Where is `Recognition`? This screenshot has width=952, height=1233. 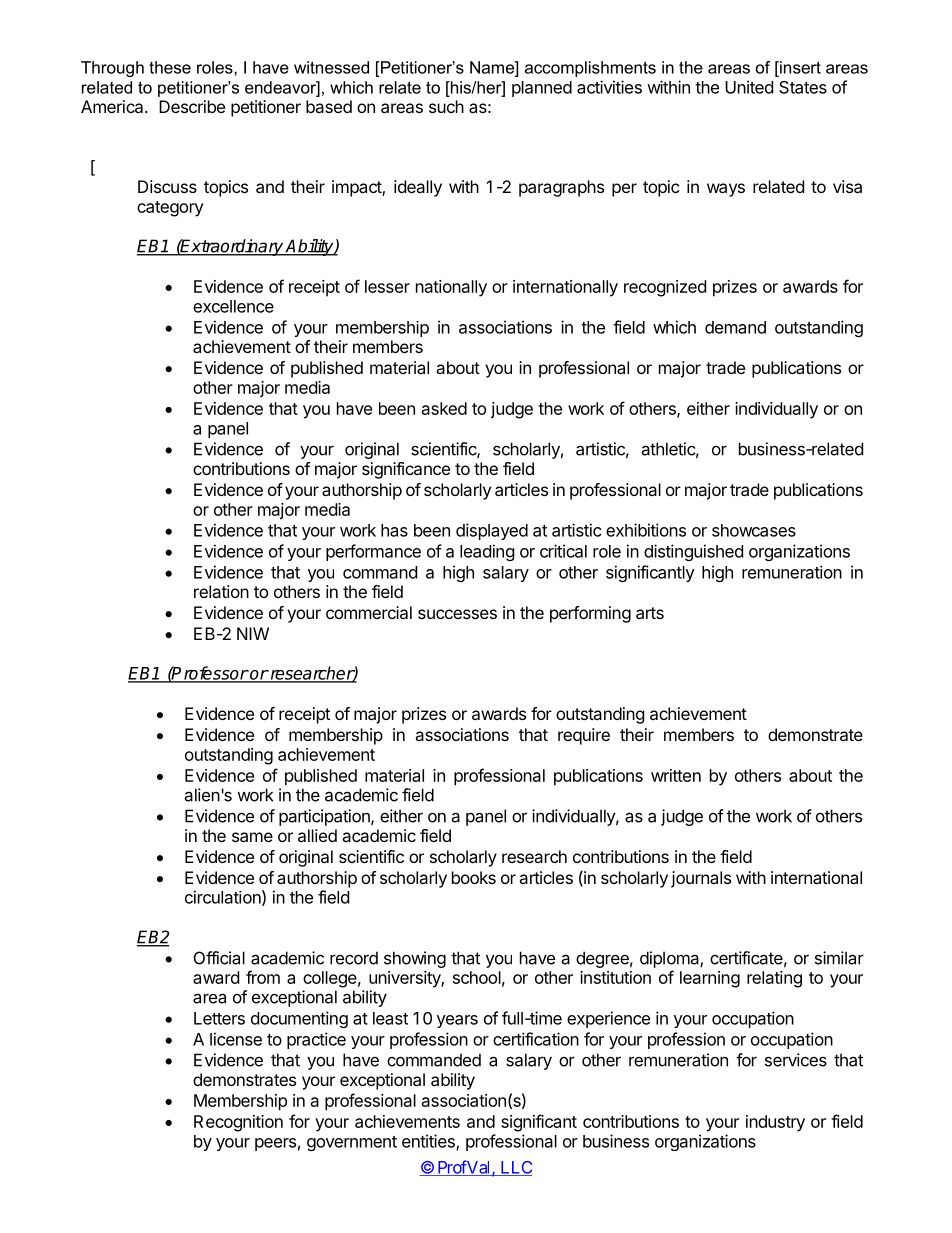
Recognition is located at coordinates (238, 1123).
